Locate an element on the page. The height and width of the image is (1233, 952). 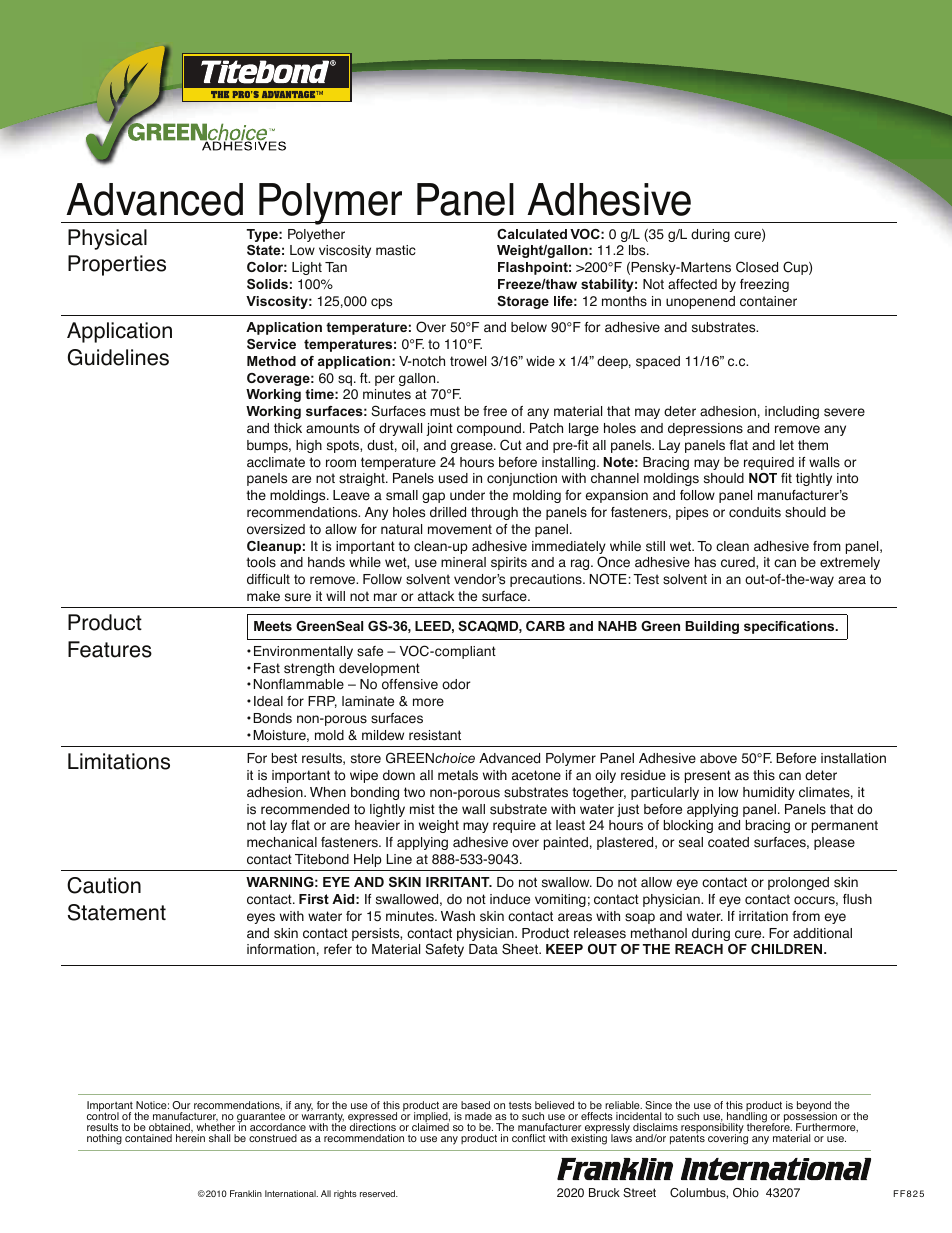
herein is located at coordinates (190, 1137).
